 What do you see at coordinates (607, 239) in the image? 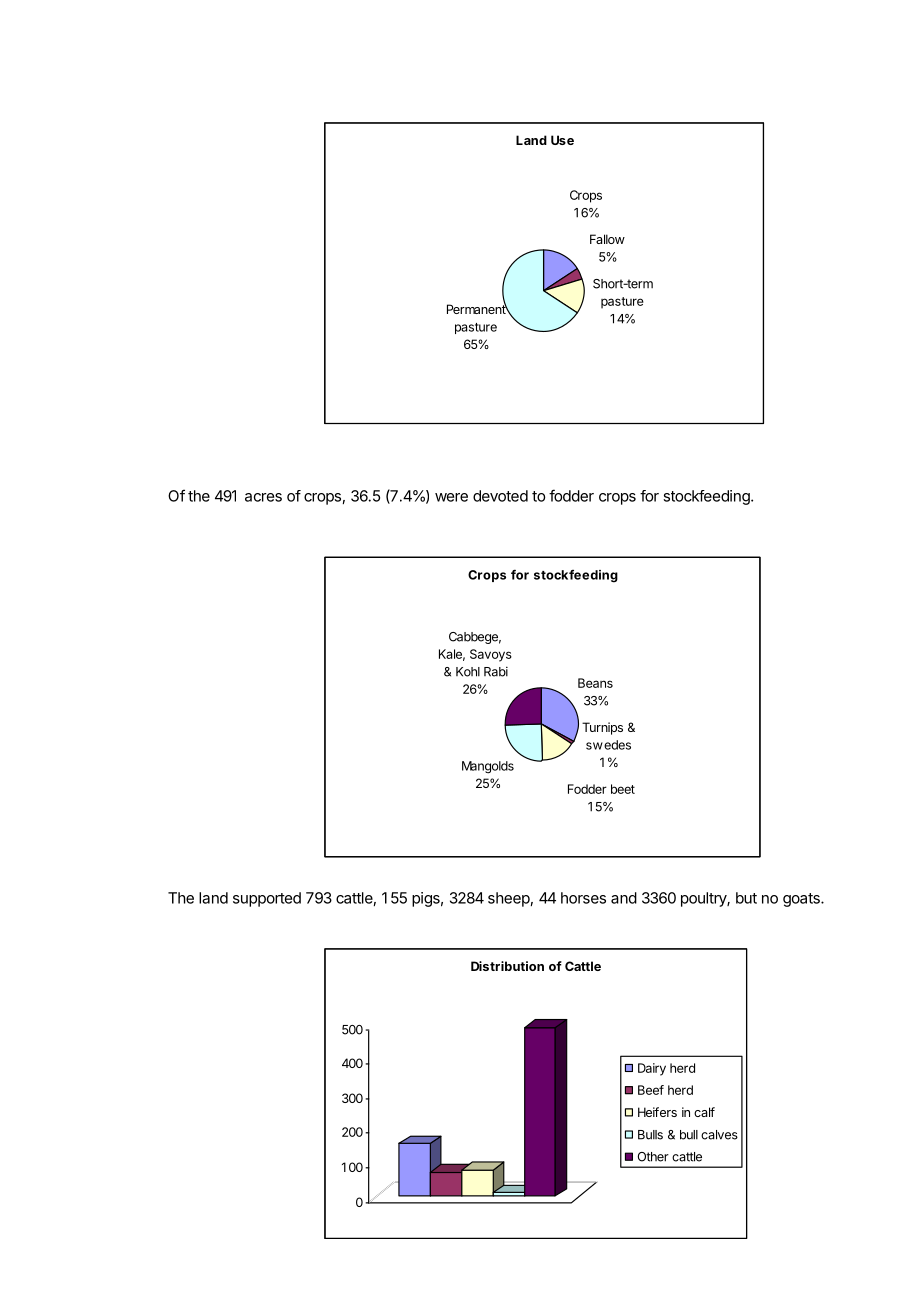
I see `Fallow` at bounding box center [607, 239].
